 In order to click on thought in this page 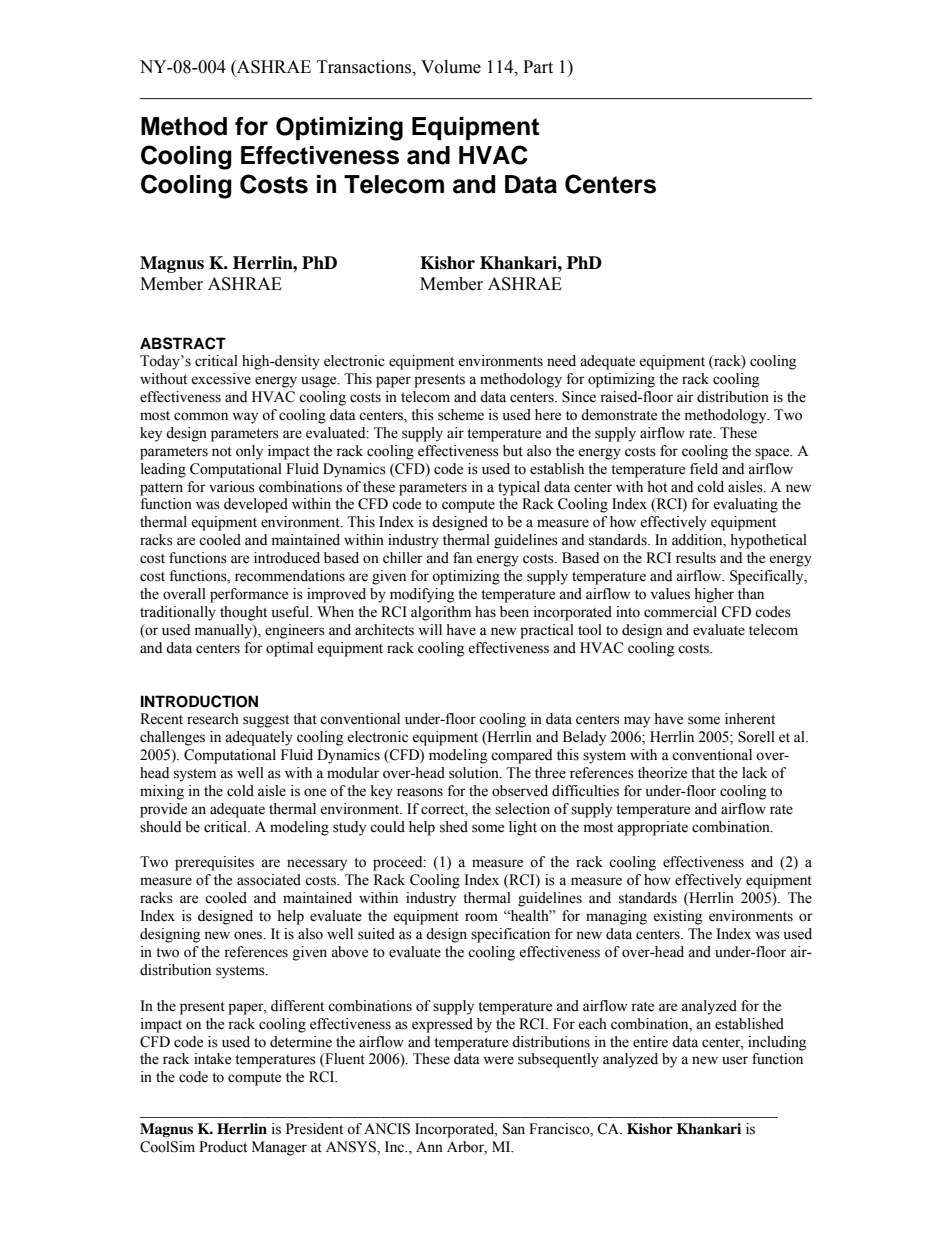, I will do `click(243, 613)`.
